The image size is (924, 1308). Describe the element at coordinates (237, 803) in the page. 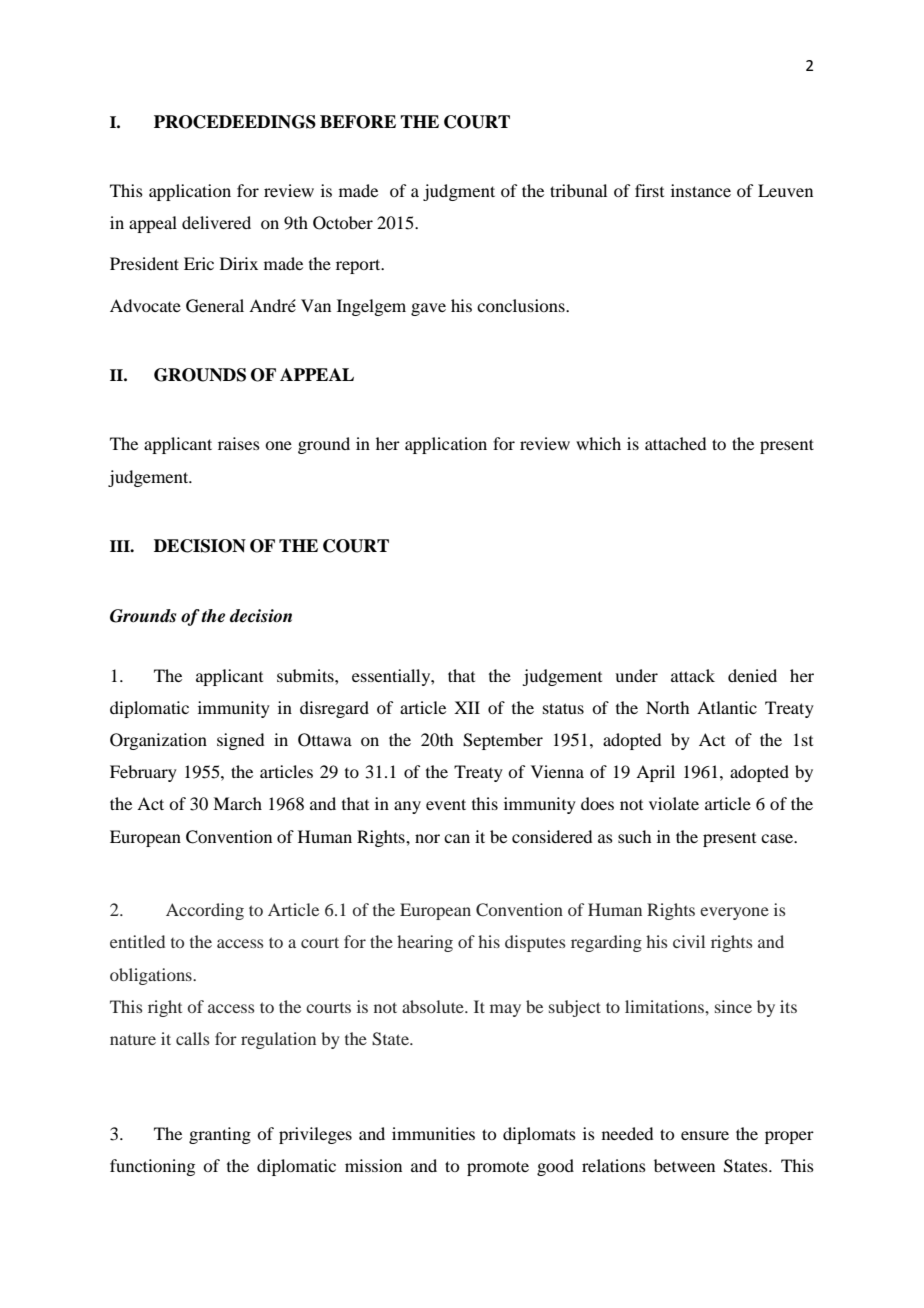

I see `March` at that location.
